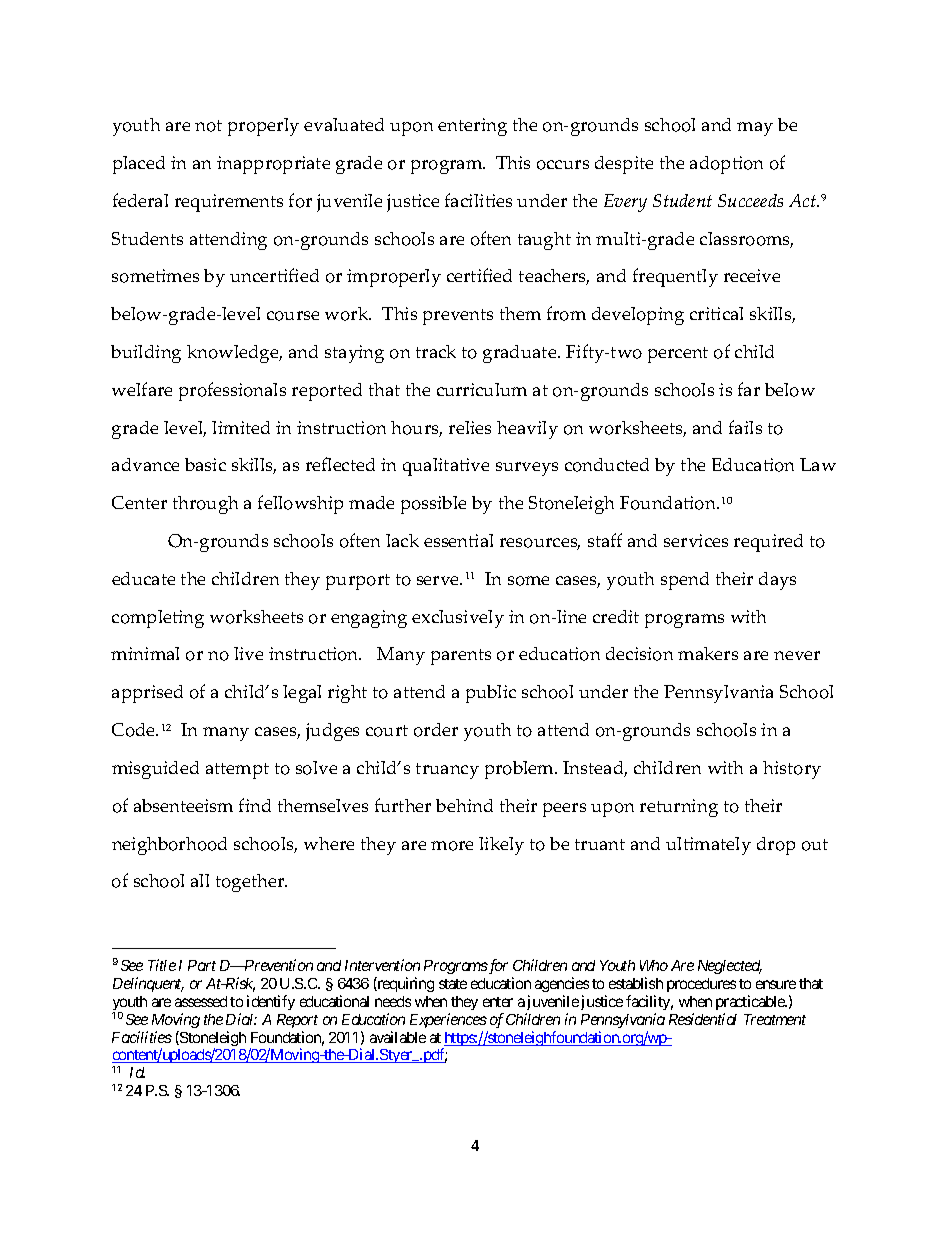  Describe the element at coordinates (448, 1020) in the page. I see `Experiences` at that location.
